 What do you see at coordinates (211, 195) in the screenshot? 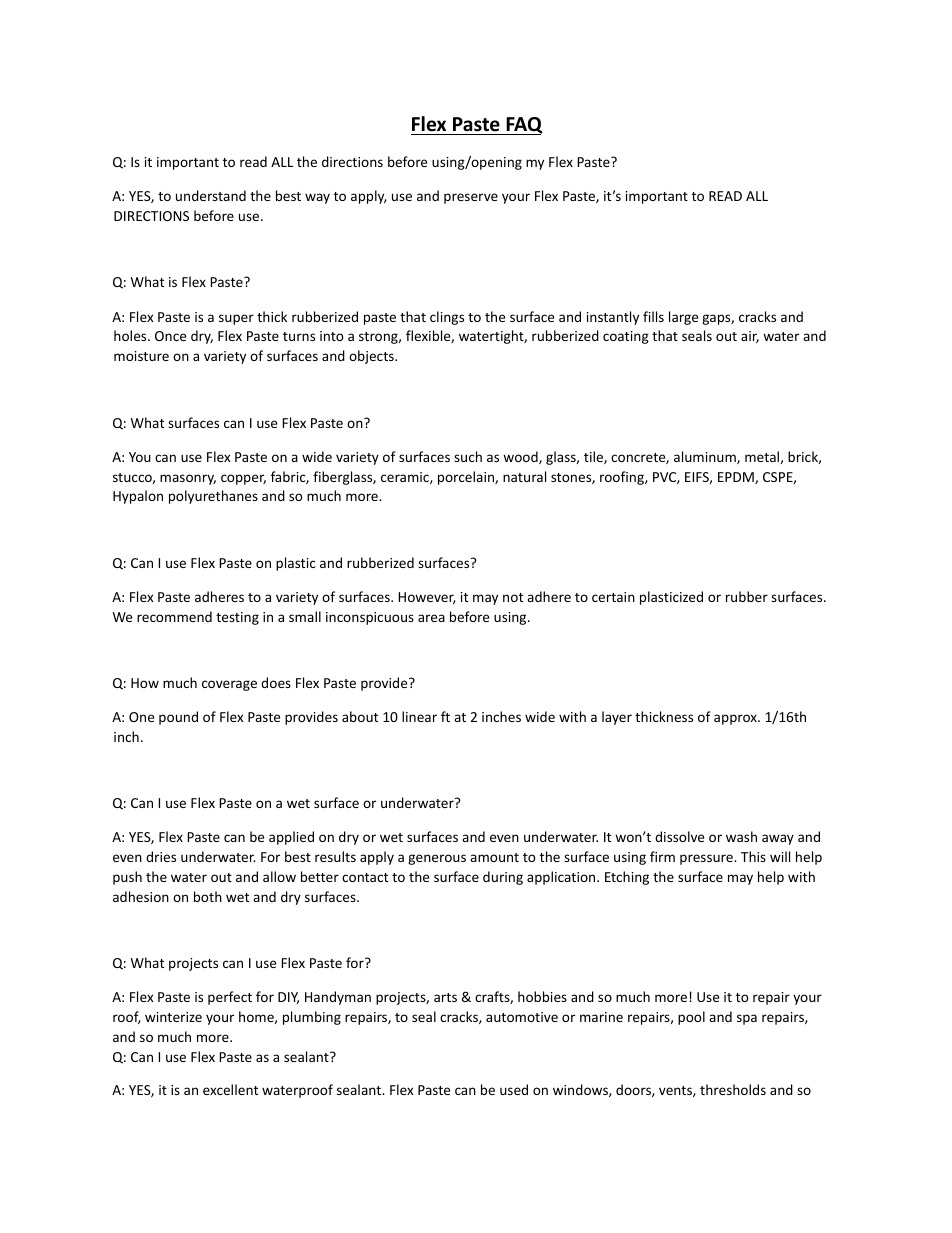
I see `understand` at bounding box center [211, 195].
